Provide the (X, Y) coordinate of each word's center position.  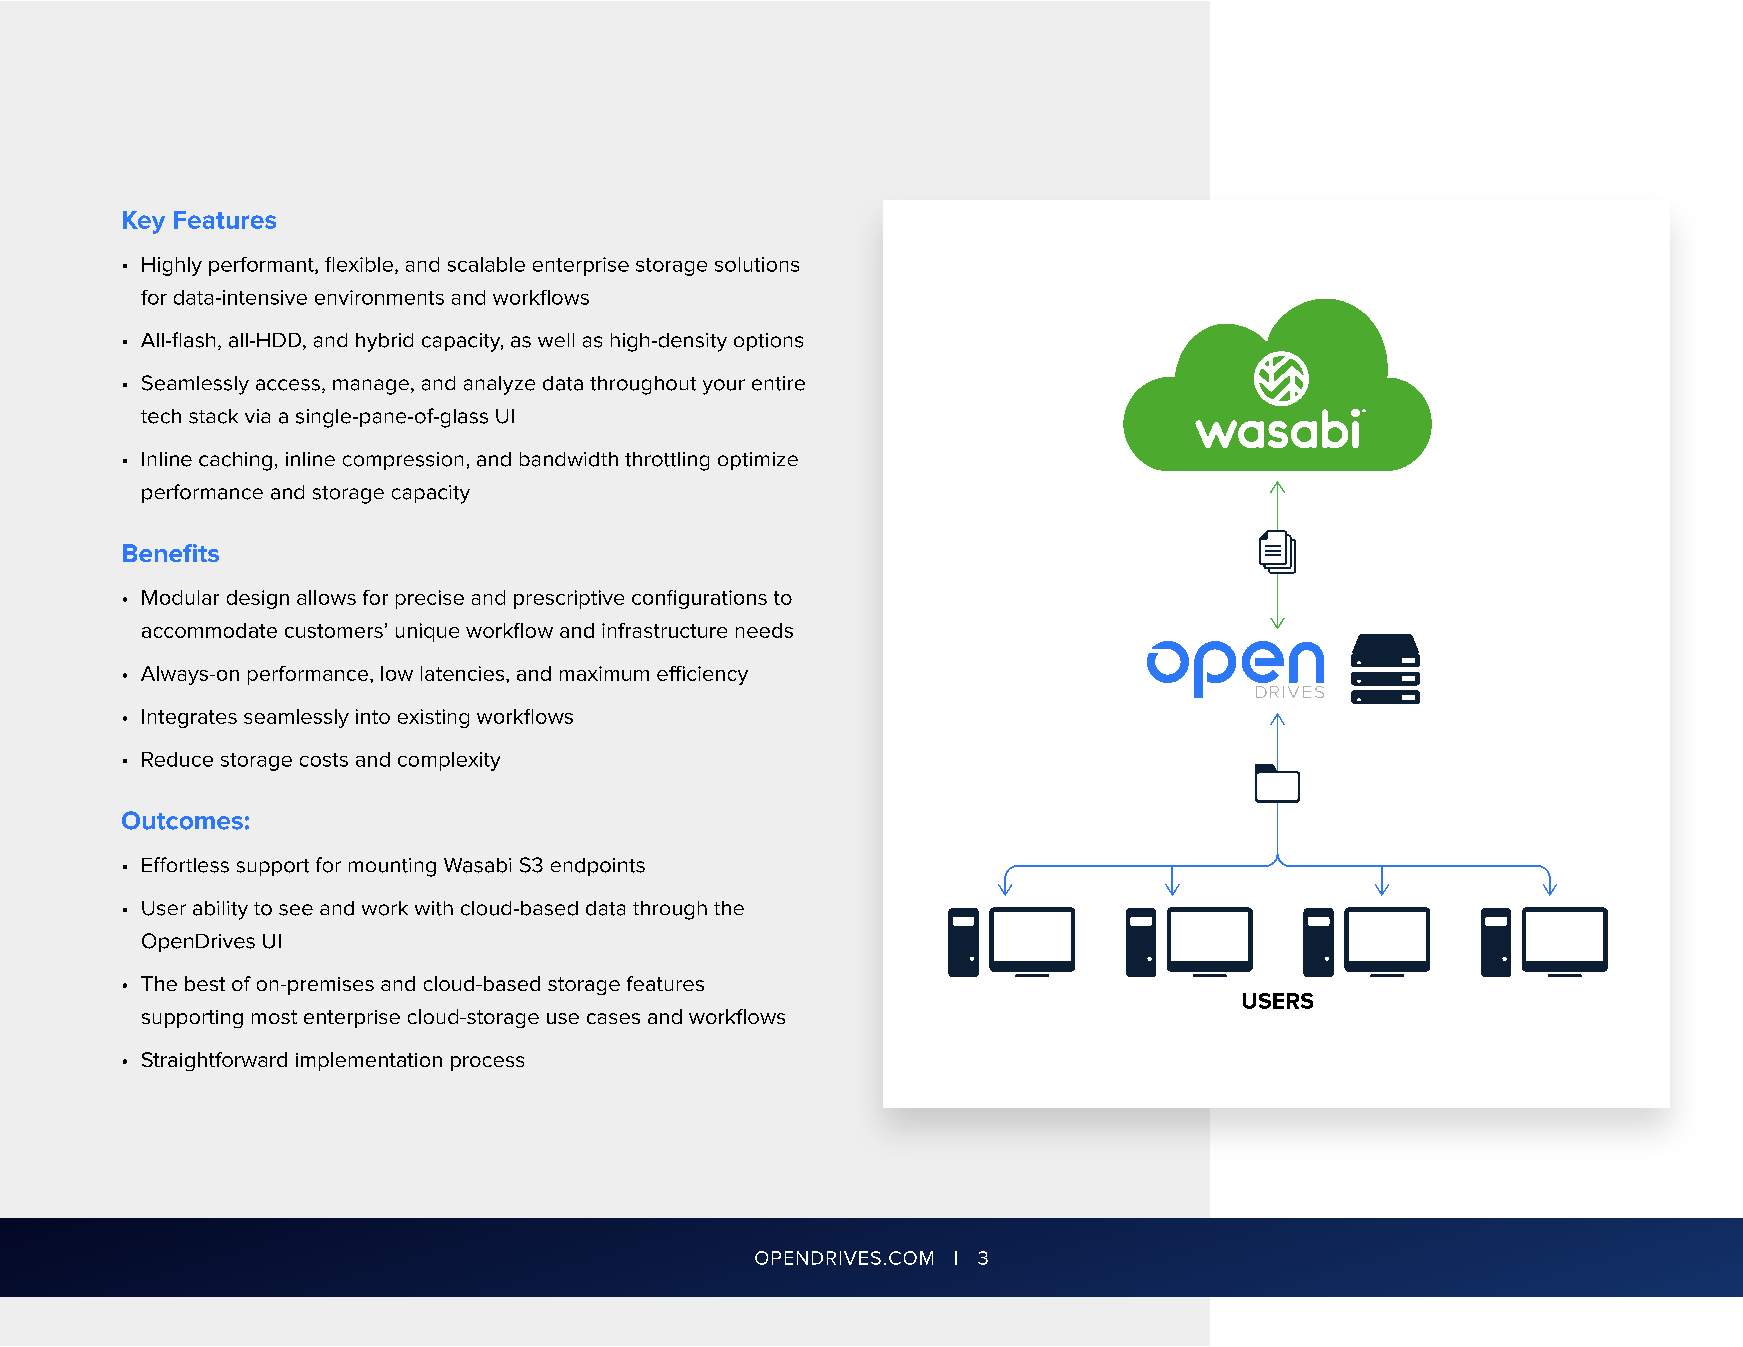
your (724, 387)
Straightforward (214, 1061)
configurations (699, 599)
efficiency (702, 675)
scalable (486, 264)
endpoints (598, 867)
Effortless (185, 865)
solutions (757, 264)
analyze (499, 385)
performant (262, 266)
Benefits (171, 553)
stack (213, 416)
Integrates (189, 718)
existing (433, 718)
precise (430, 599)
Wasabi (477, 865)
